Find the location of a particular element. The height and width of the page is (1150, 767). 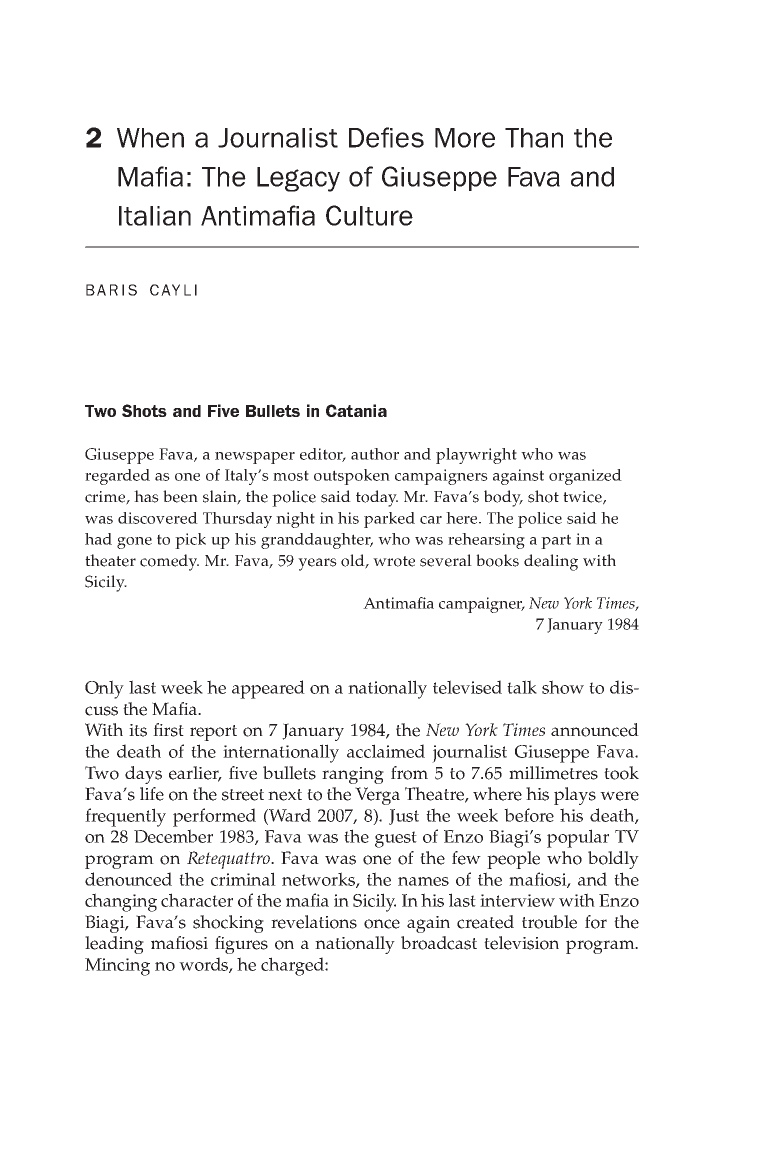

Than is located at coordinates (534, 138).
